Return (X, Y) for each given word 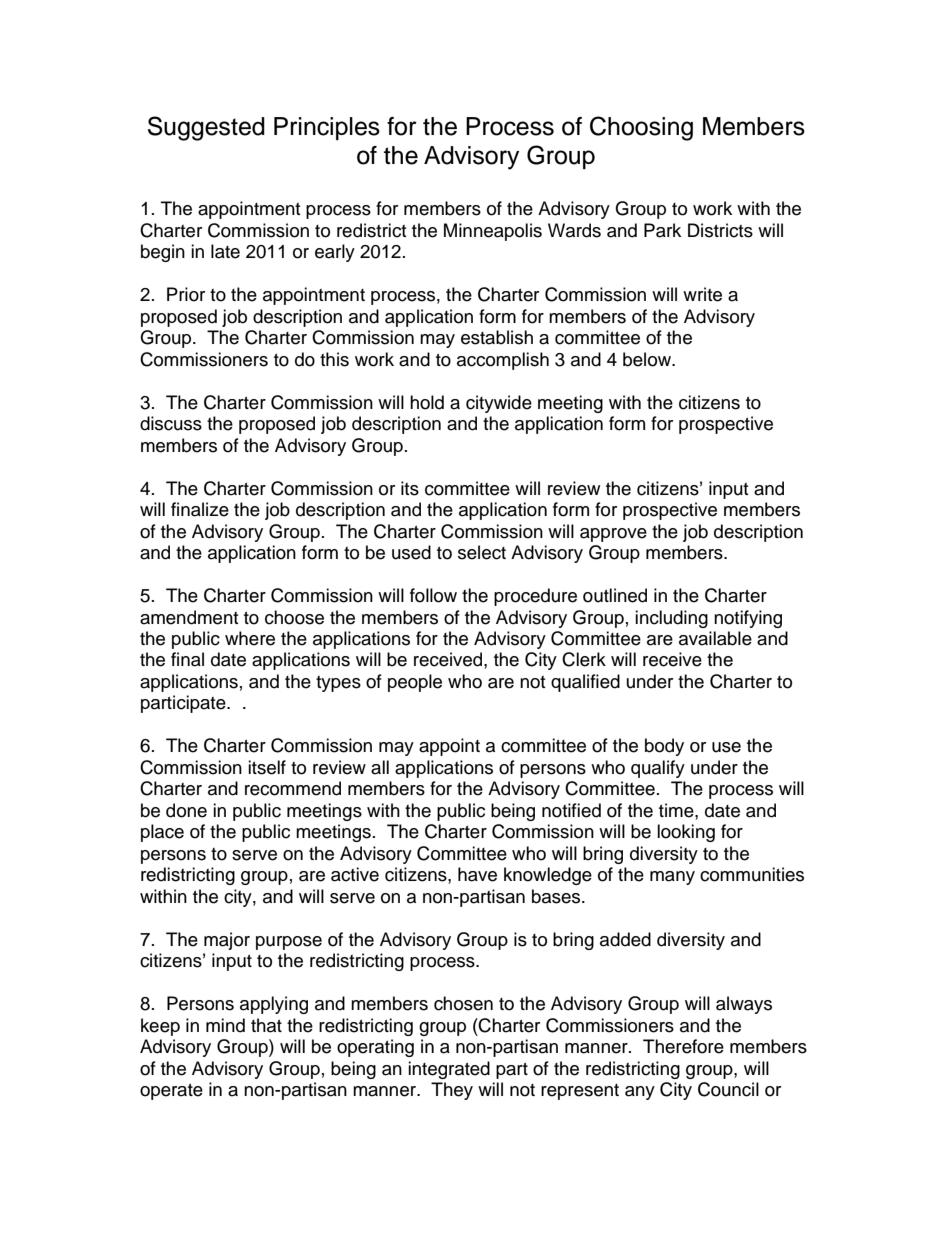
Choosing (641, 128)
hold (427, 402)
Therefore (683, 1046)
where (250, 638)
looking (686, 833)
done (186, 810)
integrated (449, 1070)
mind (225, 1025)
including (671, 619)
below (648, 359)
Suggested (206, 128)
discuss (171, 423)
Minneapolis (493, 232)
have (477, 874)
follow (433, 595)
